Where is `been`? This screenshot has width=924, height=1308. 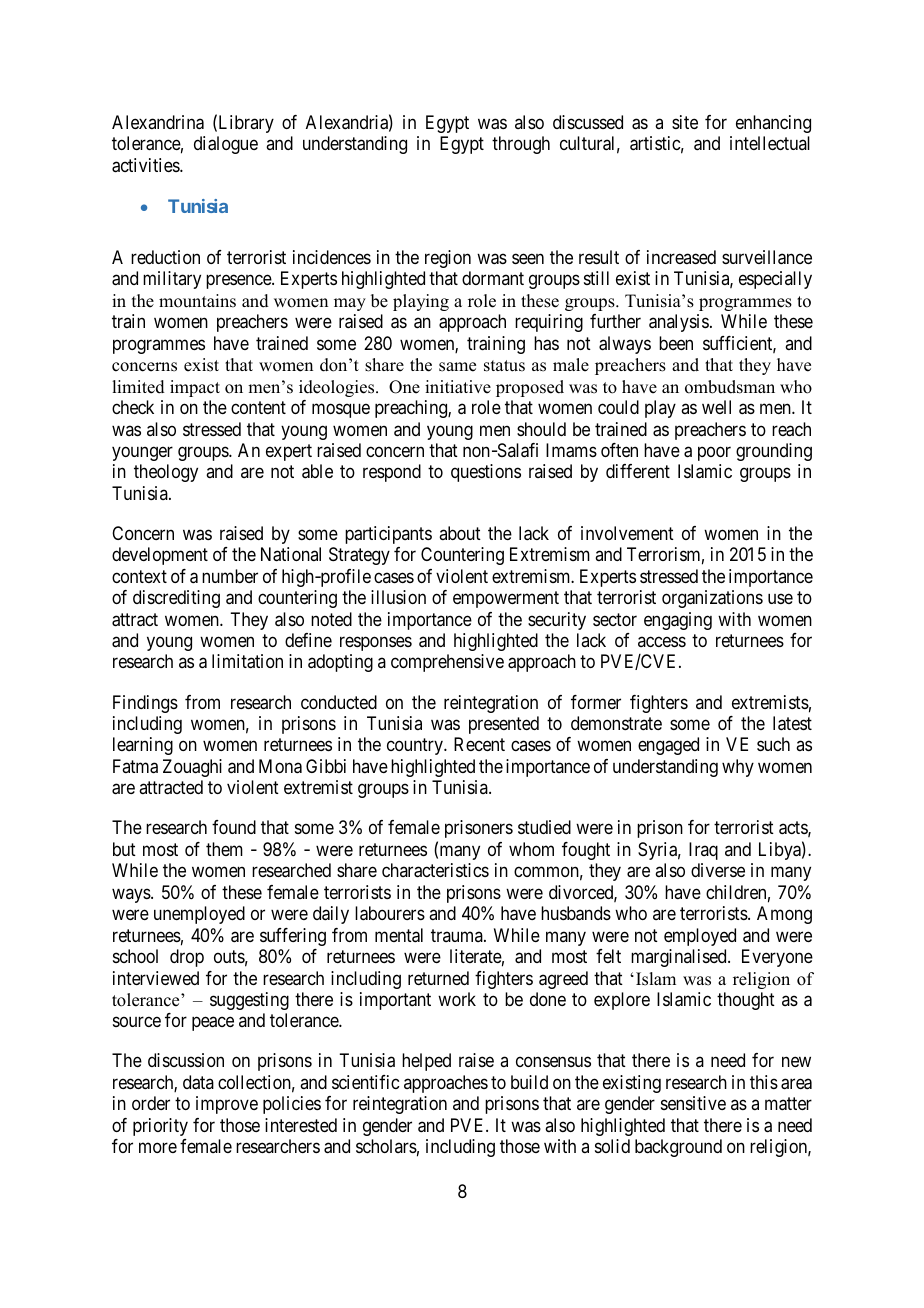 been is located at coordinates (676, 343).
